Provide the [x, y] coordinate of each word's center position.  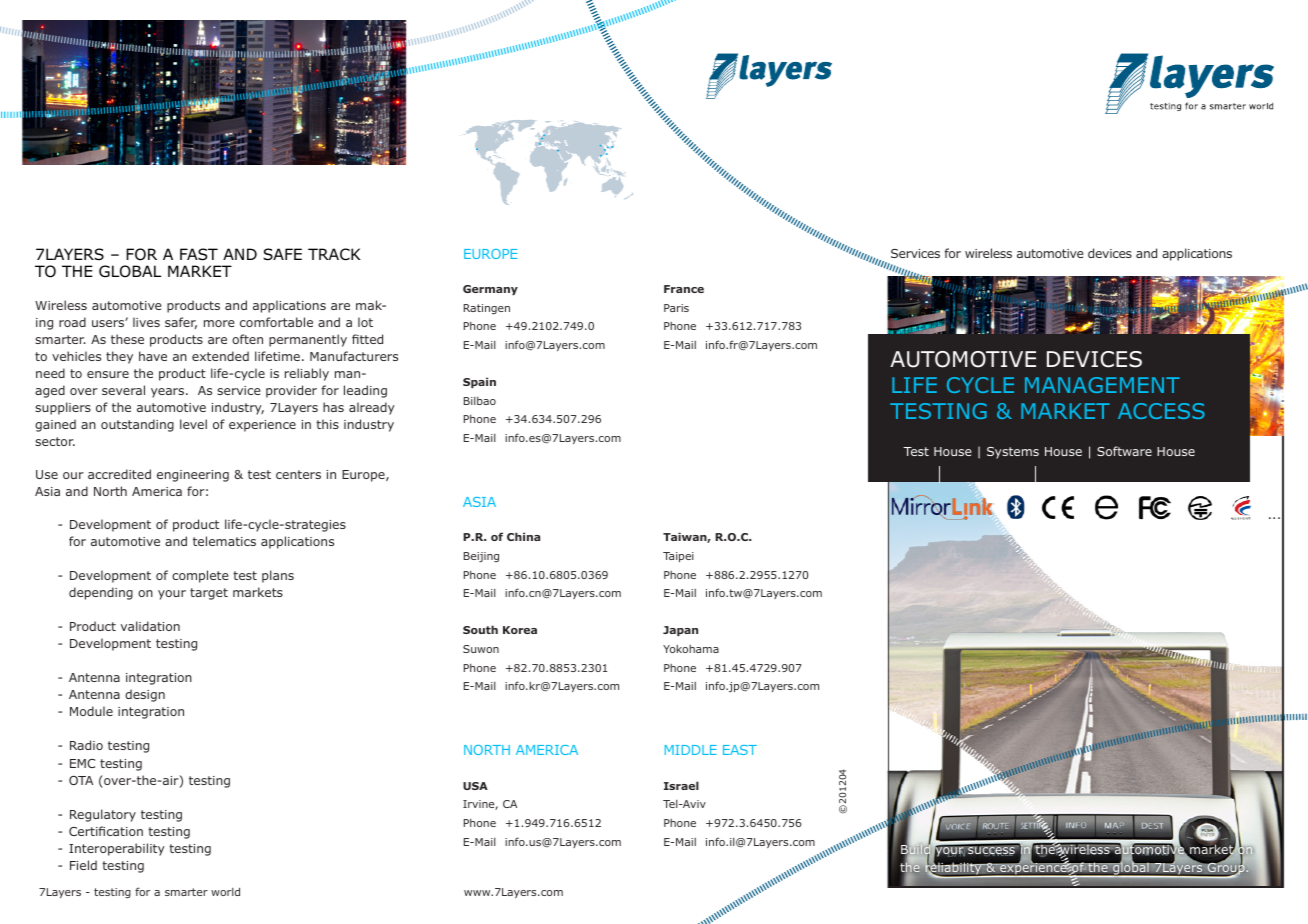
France [684, 289]
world [225, 891]
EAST [740, 750]
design [145, 695]
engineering [193, 476]
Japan [680, 631]
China [523, 536]
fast [199, 254]
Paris [676, 308]
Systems [1013, 453]
